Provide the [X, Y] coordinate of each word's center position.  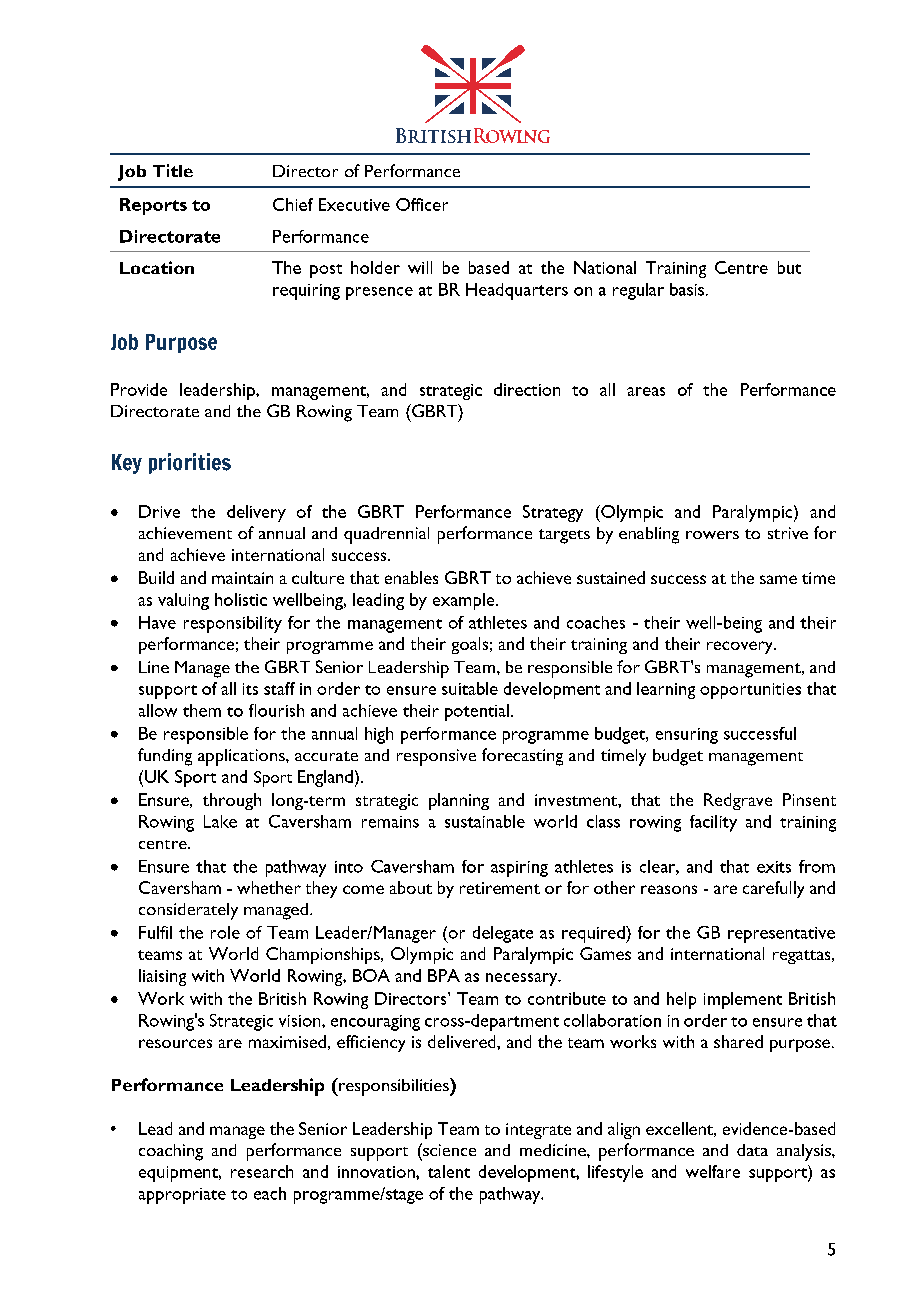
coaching [171, 1152]
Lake [220, 821]
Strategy [553, 513]
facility [713, 823]
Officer [422, 204]
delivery [256, 513]
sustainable [485, 821]
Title [173, 170]
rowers [712, 535]
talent [449, 1171]
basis [688, 289]
